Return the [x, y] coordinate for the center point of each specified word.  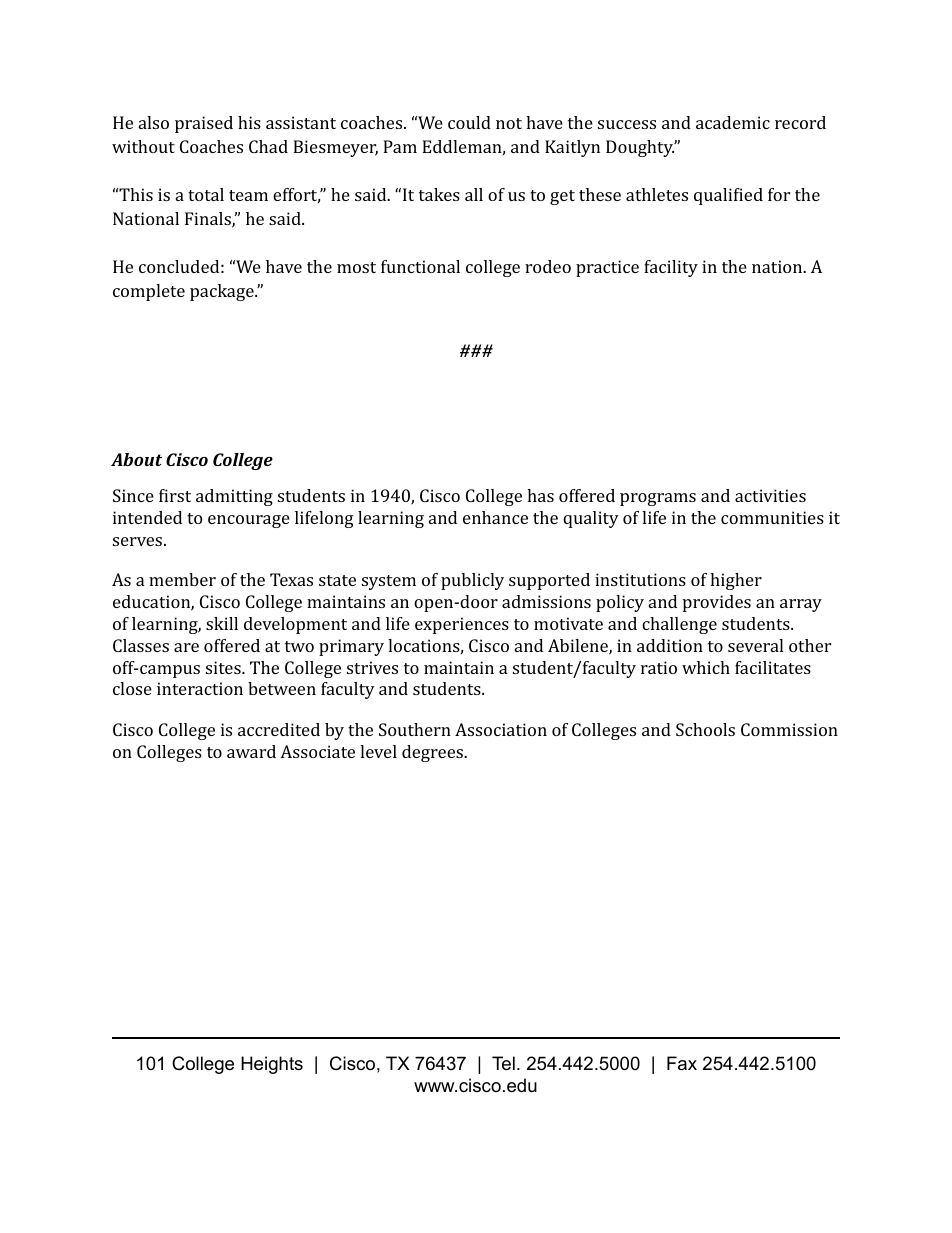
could [469, 122]
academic [733, 122]
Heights [272, 1065]
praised [204, 124]
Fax [682, 1063]
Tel [503, 1063]
